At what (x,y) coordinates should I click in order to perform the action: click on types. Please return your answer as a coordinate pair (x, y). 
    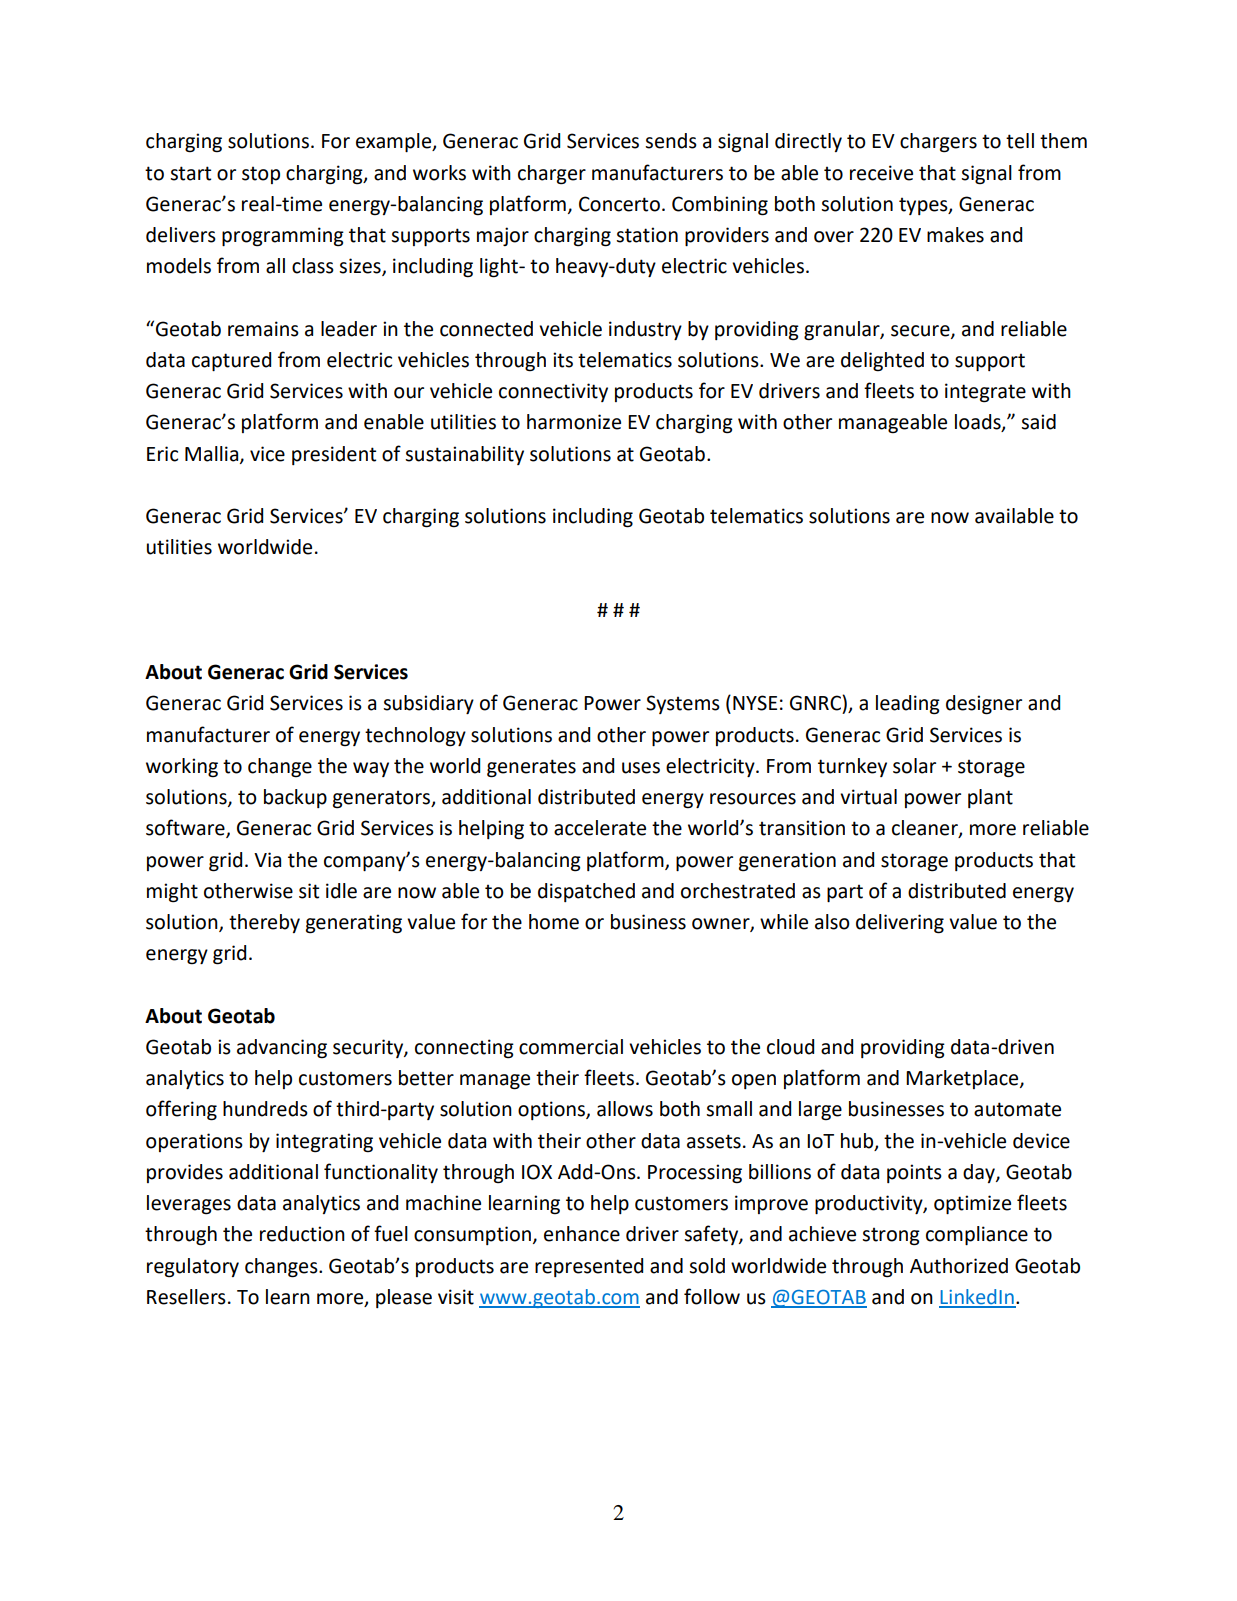
    Looking at the image, I should click on (924, 206).
